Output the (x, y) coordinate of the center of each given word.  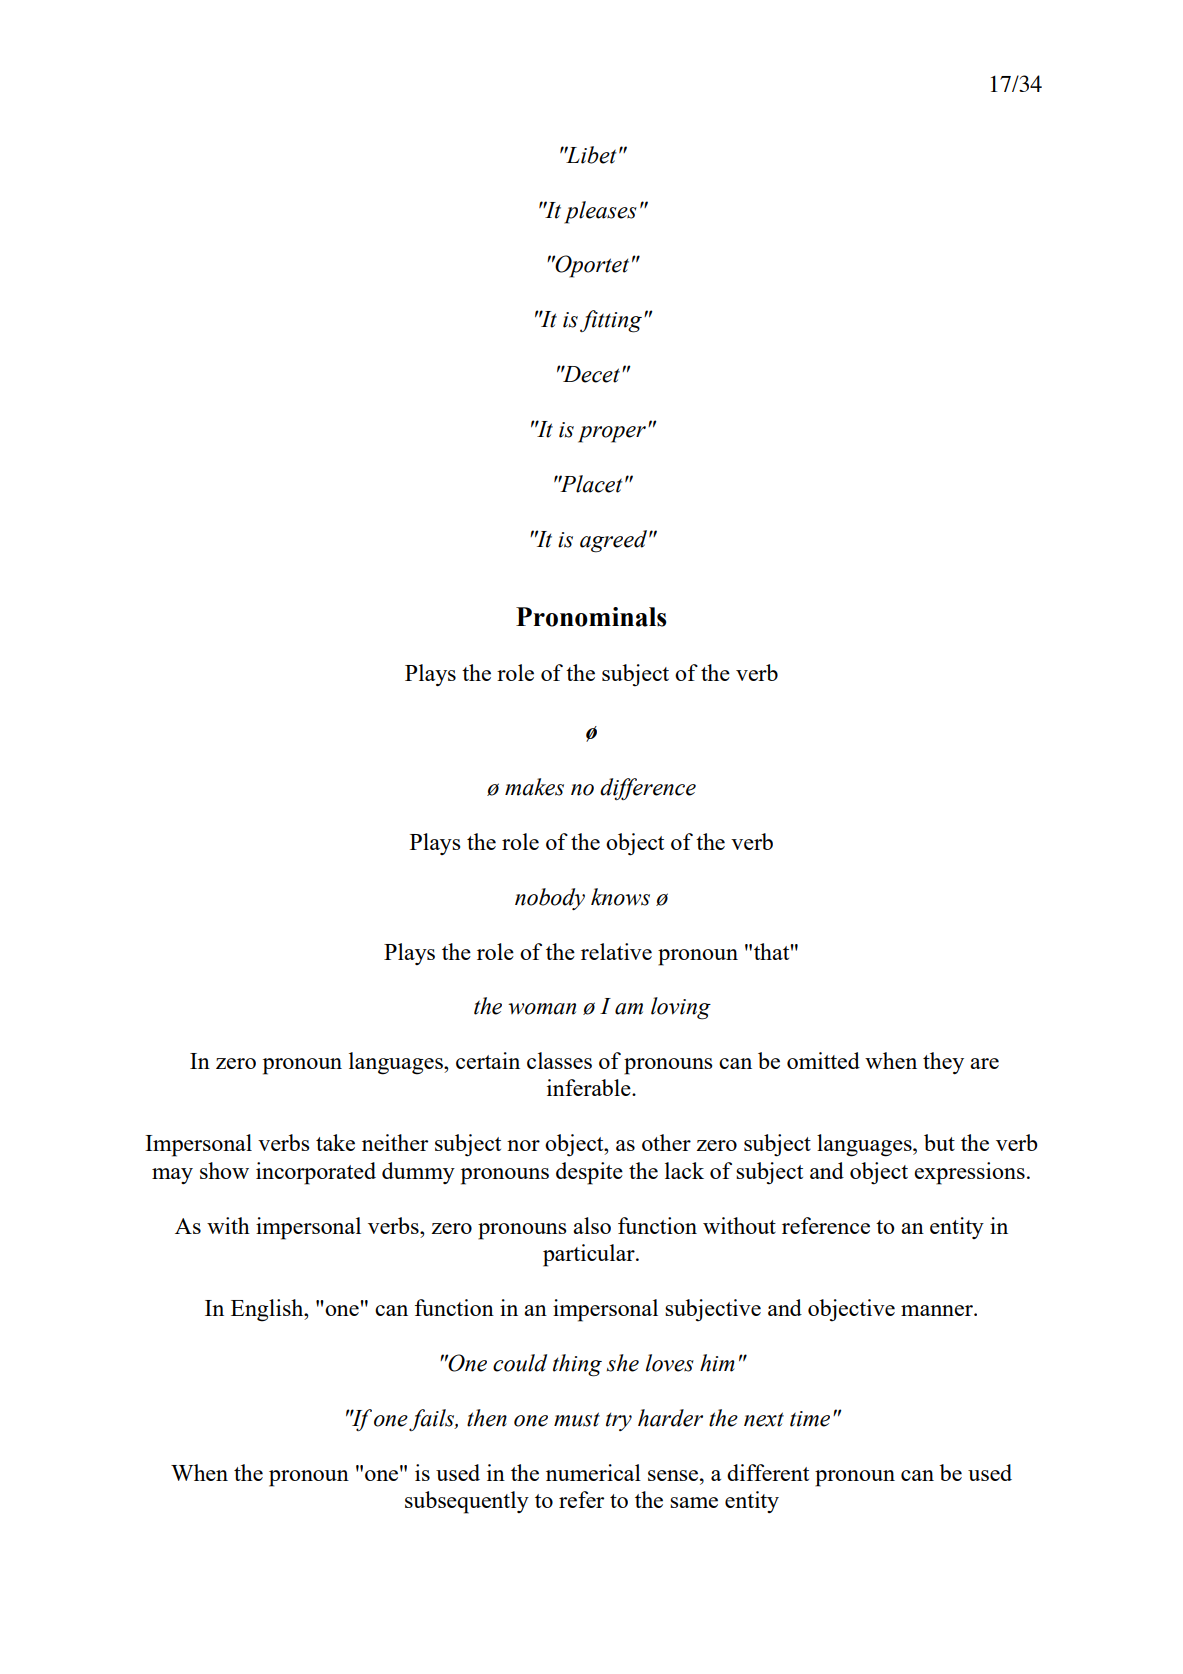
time (810, 1419)
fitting (611, 321)
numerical (593, 1472)
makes (534, 787)
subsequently (467, 1502)
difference (648, 789)
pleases (600, 212)
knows (620, 897)
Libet (590, 155)
